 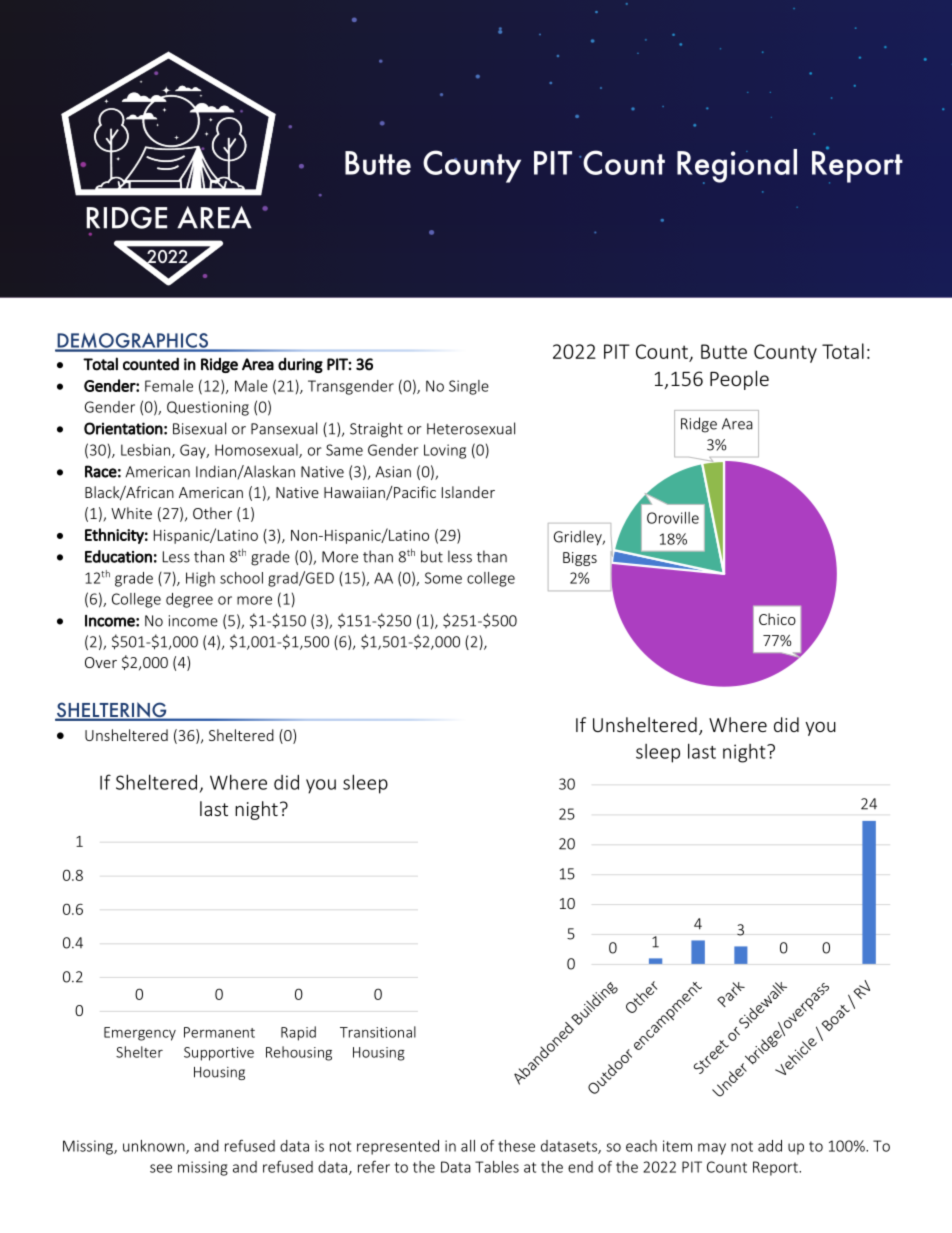 What do you see at coordinates (468, 1146) in the image?
I see `all` at bounding box center [468, 1146].
